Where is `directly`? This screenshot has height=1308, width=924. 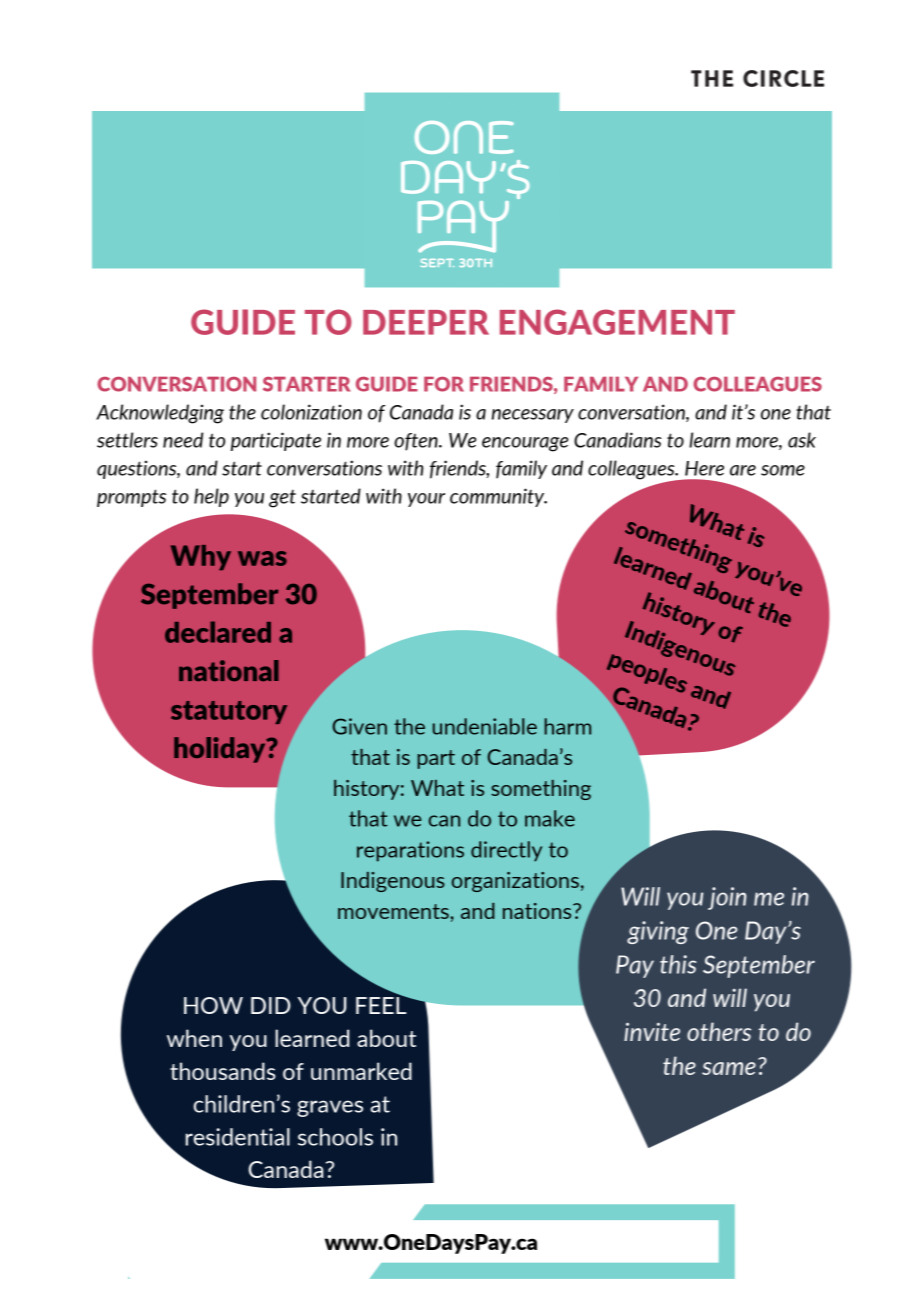 directly is located at coordinates (506, 851).
